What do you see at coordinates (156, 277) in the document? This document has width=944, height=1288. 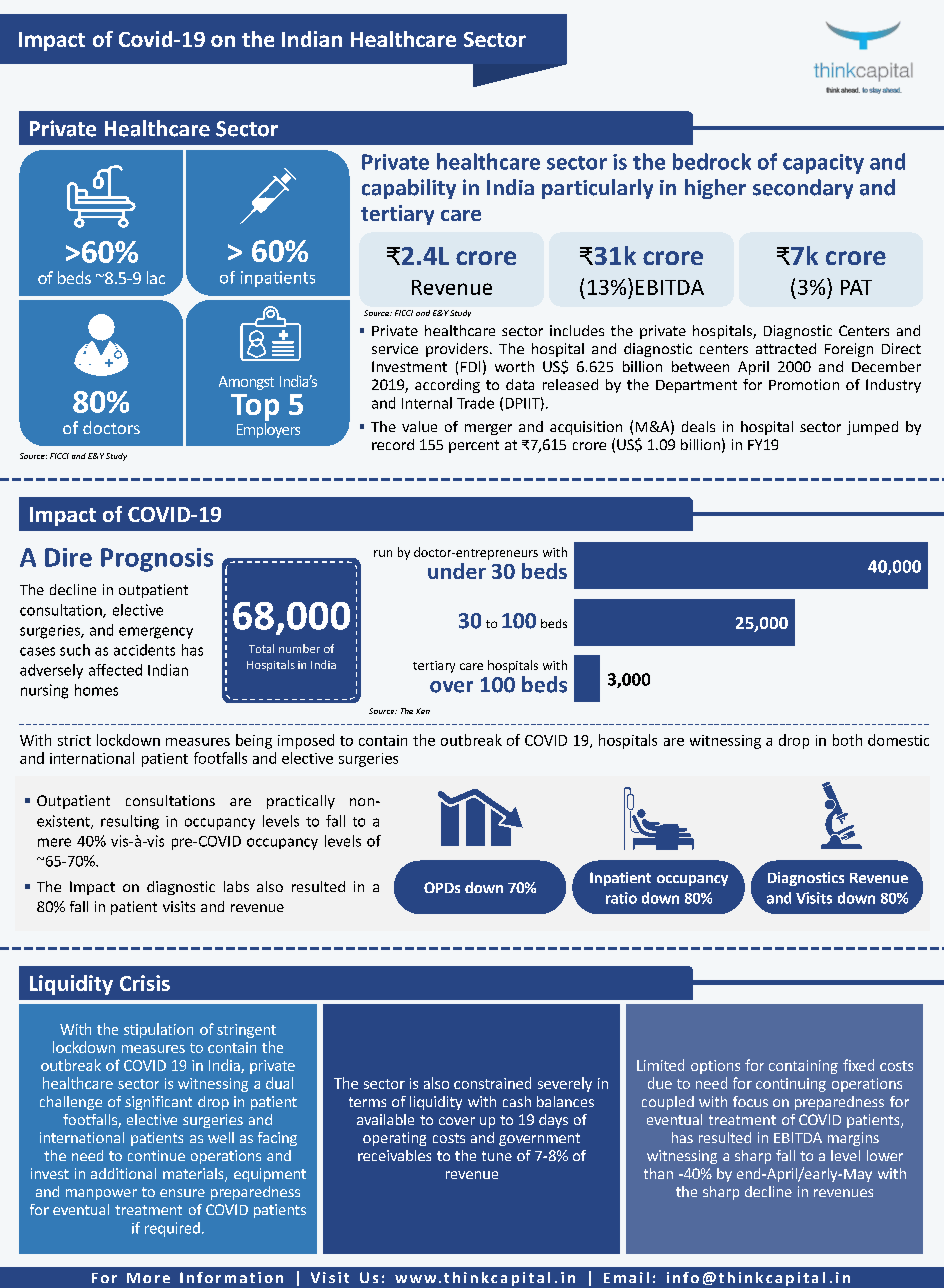 I see `lac` at bounding box center [156, 277].
